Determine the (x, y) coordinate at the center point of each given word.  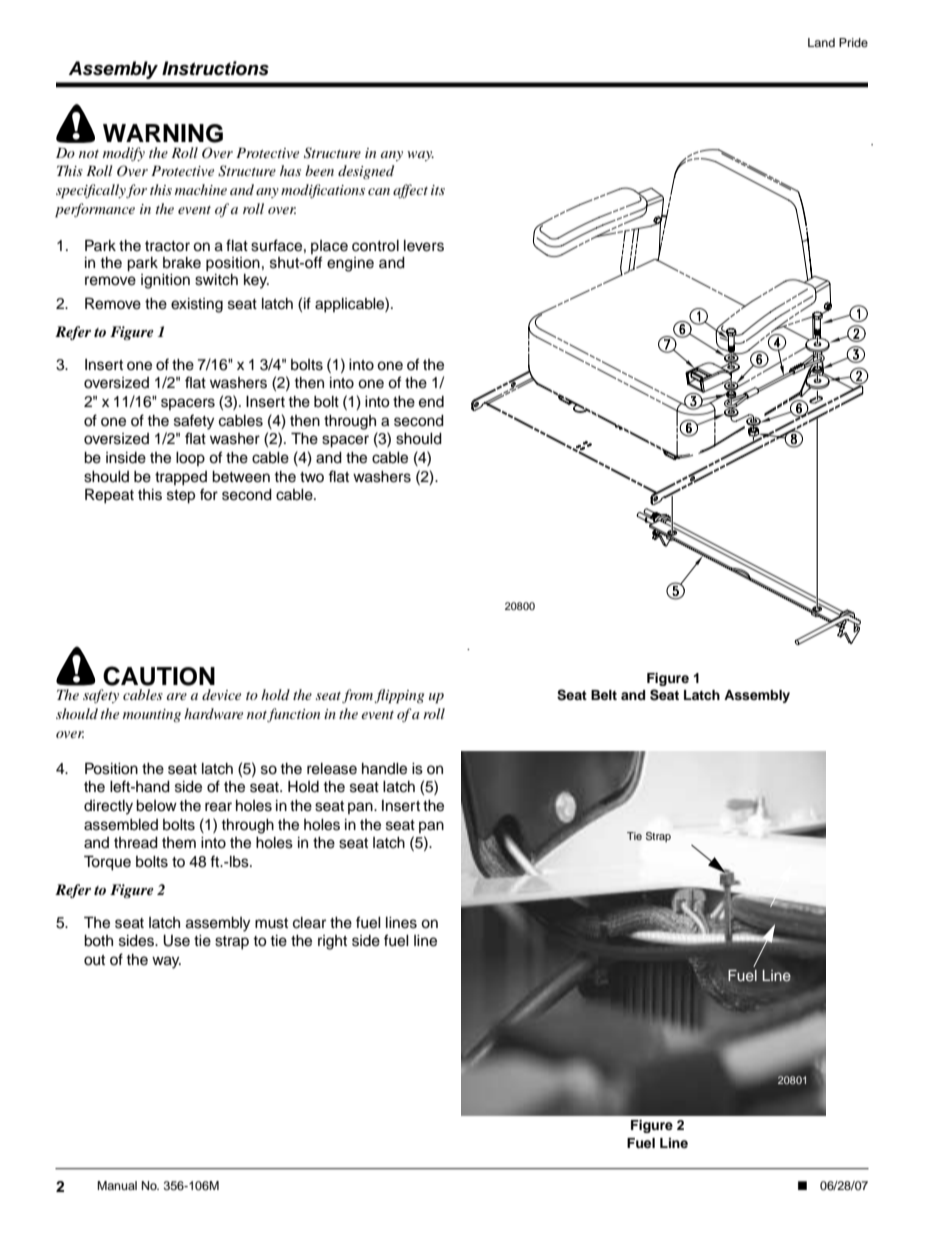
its (438, 190)
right (332, 942)
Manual (117, 1185)
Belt (604, 695)
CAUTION (159, 676)
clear (309, 923)
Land (821, 42)
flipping (399, 696)
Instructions (215, 68)
